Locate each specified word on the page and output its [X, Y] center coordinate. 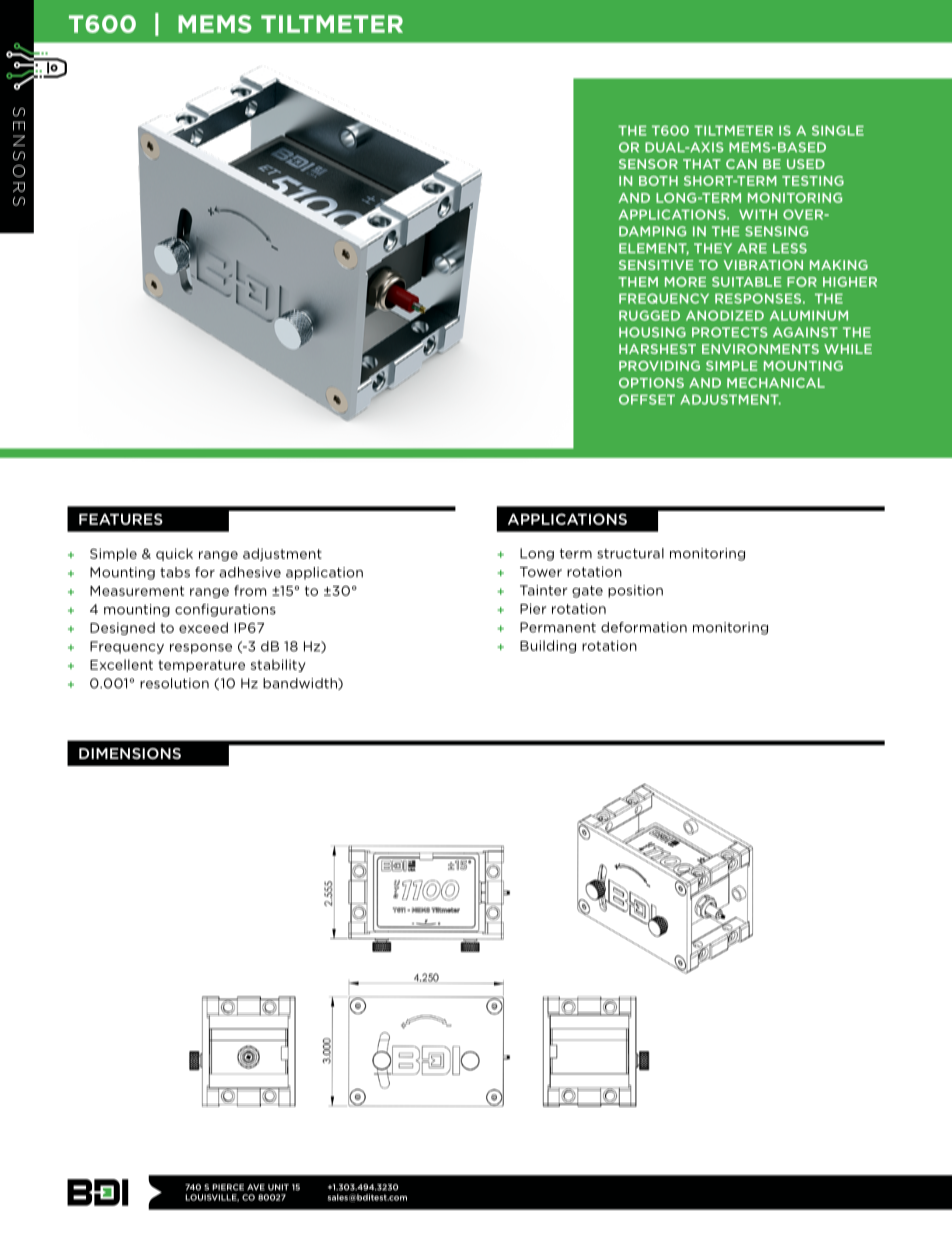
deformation [644, 627]
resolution [174, 683]
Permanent [558, 627]
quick [174, 554]
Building [548, 646]
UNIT [278, 1187]
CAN [741, 164]
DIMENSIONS [130, 753]
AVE [256, 1187]
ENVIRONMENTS [760, 349]
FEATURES [121, 519]
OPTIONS [651, 383]
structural [630, 553]
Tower [541, 572]
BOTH [658, 181]
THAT [702, 164]
